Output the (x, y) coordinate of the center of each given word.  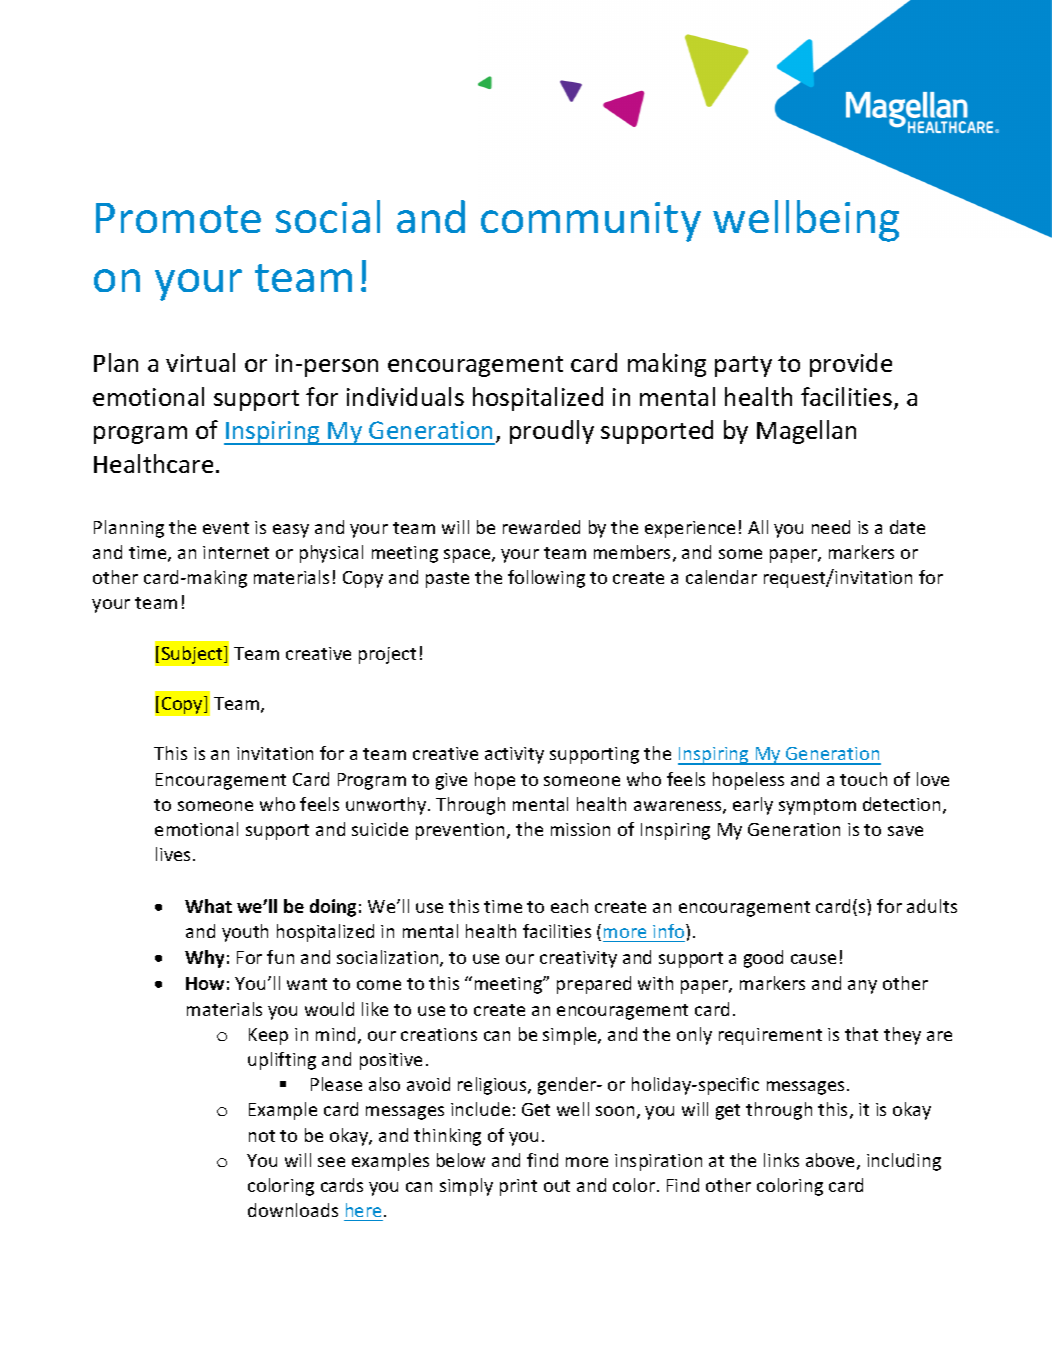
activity (514, 755)
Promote (178, 218)
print (518, 1187)
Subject (193, 655)
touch (863, 779)
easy (291, 531)
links (781, 1160)
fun (280, 957)
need (831, 527)
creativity (578, 959)
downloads (293, 1210)
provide (851, 365)
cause (813, 959)
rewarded (541, 527)
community (591, 222)
